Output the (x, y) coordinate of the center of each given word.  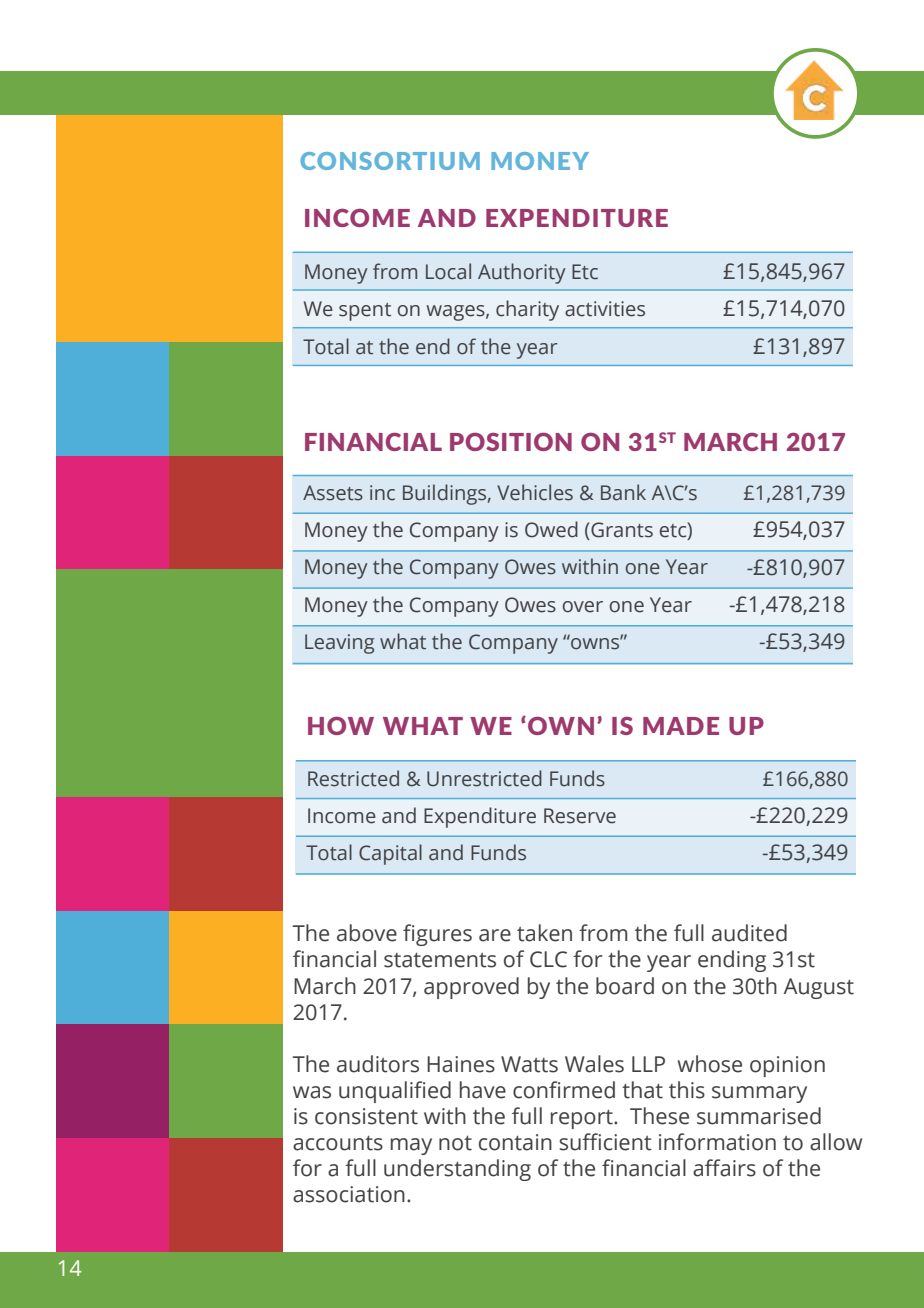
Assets (333, 493)
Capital (390, 854)
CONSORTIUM (390, 161)
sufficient (605, 1142)
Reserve (580, 816)
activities (605, 309)
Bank (623, 492)
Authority (522, 273)
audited (749, 933)
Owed (551, 529)
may (411, 1146)
